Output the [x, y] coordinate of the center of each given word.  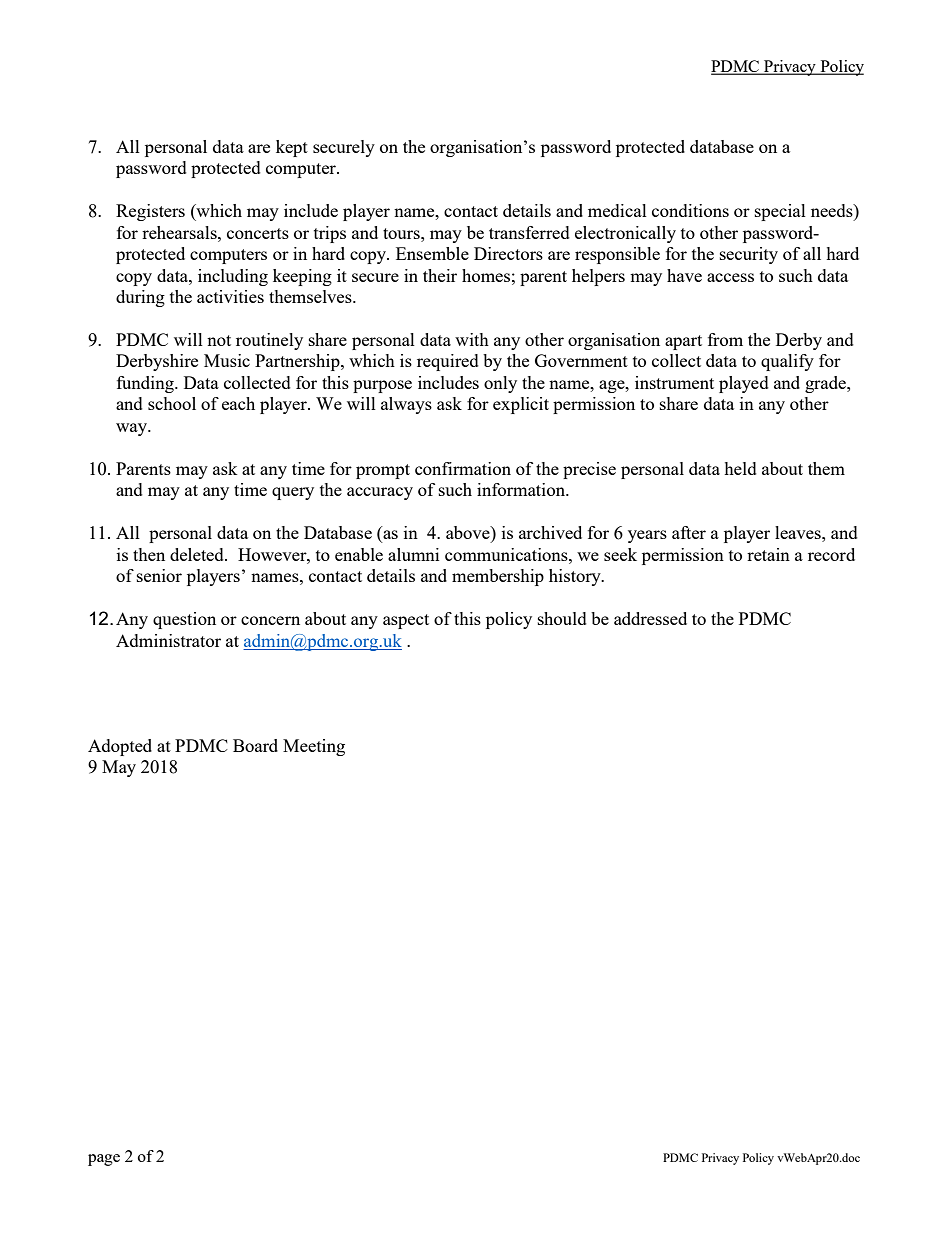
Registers [150, 212]
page [104, 1160]
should [562, 618]
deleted [198, 554]
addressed [650, 618]
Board [255, 745]
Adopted [120, 747]
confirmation [463, 468]
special [780, 212]
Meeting [314, 747]
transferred [529, 232]
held [740, 468]
